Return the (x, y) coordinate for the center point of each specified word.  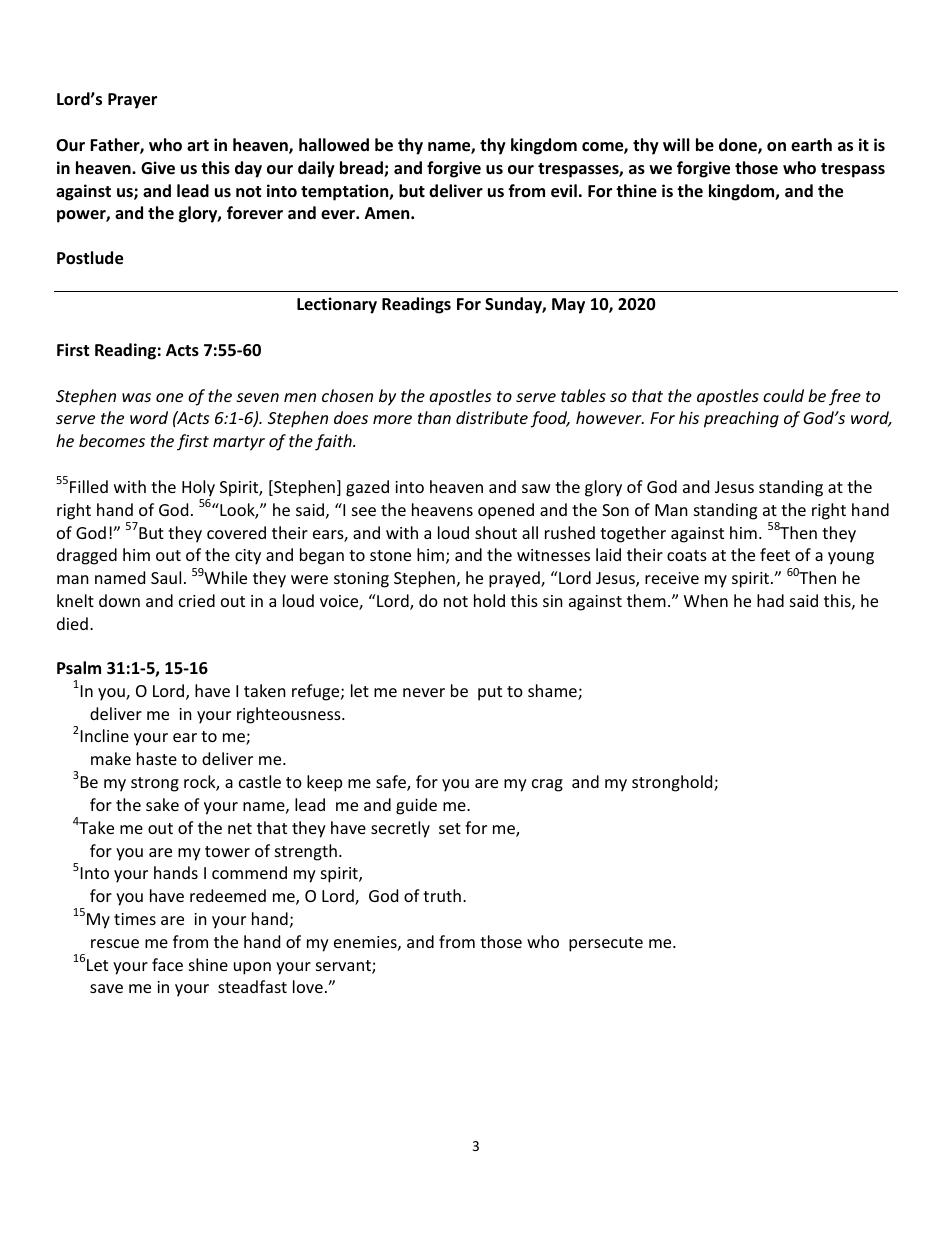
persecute (606, 944)
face (167, 964)
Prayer (132, 101)
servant (344, 967)
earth (811, 144)
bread (362, 169)
